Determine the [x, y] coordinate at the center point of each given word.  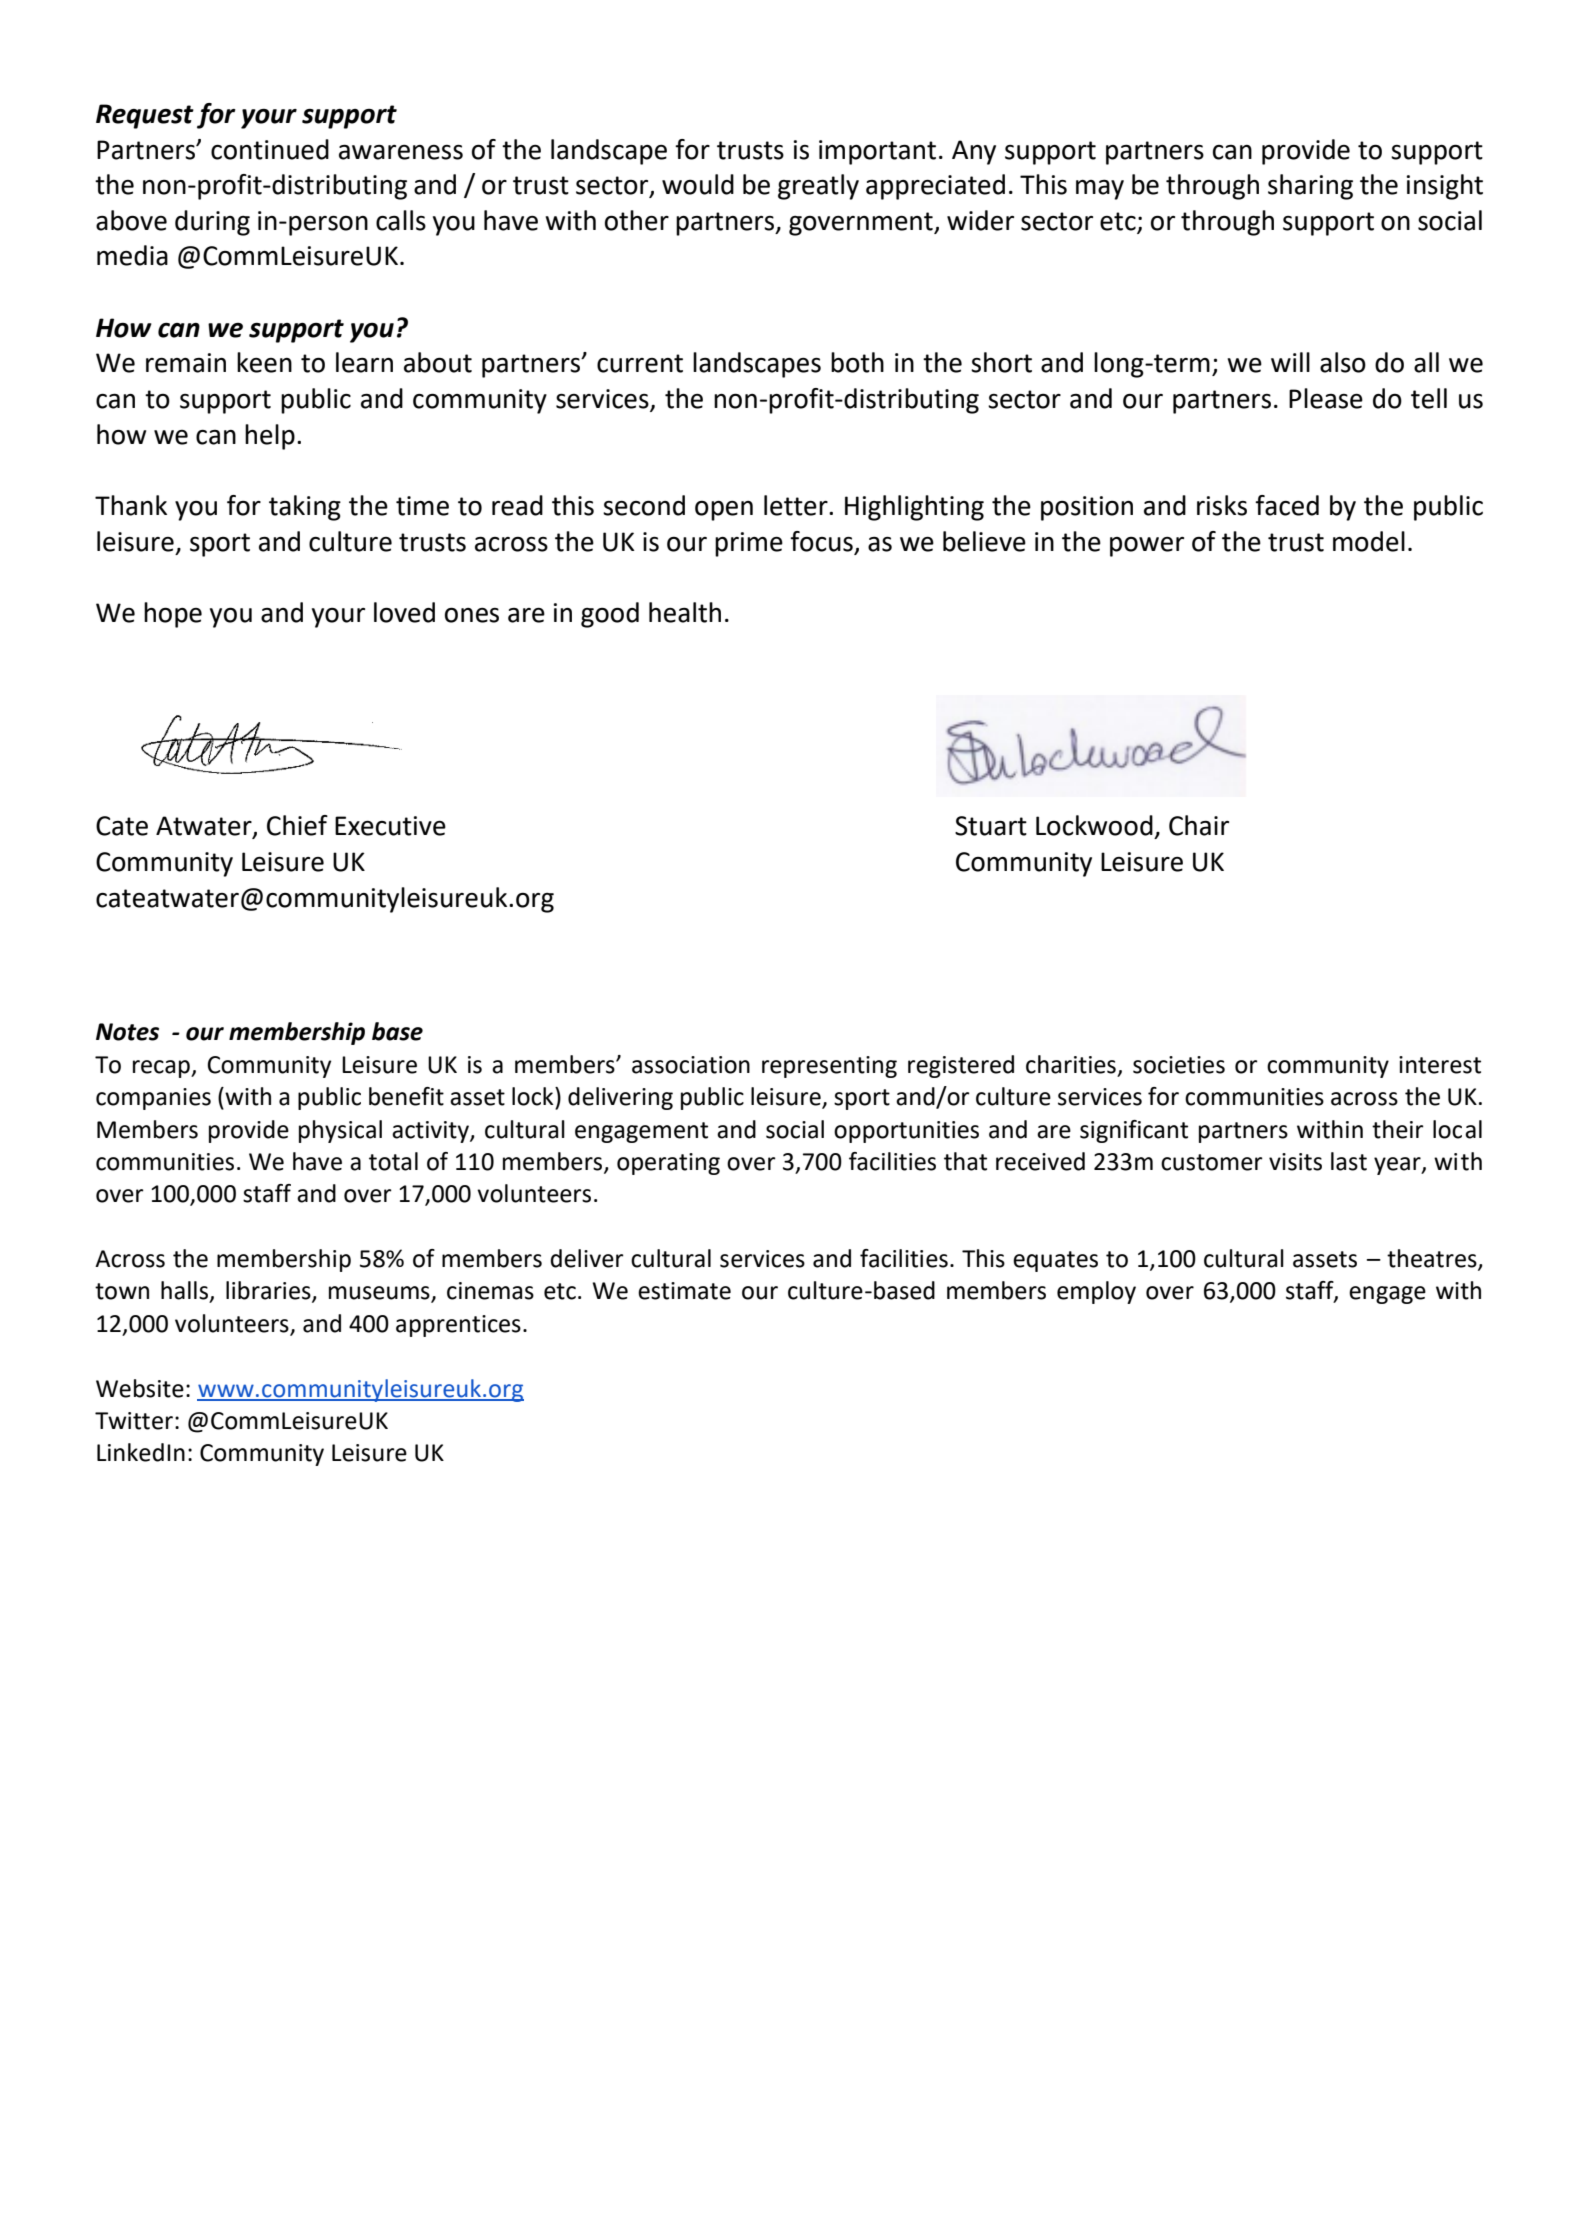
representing [829, 1067]
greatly [818, 187]
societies [1179, 1065]
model [1369, 541]
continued [270, 149]
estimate [684, 1291]
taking [305, 508]
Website [140, 1388]
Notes [127, 1032]
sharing [1310, 187]
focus [821, 541]
